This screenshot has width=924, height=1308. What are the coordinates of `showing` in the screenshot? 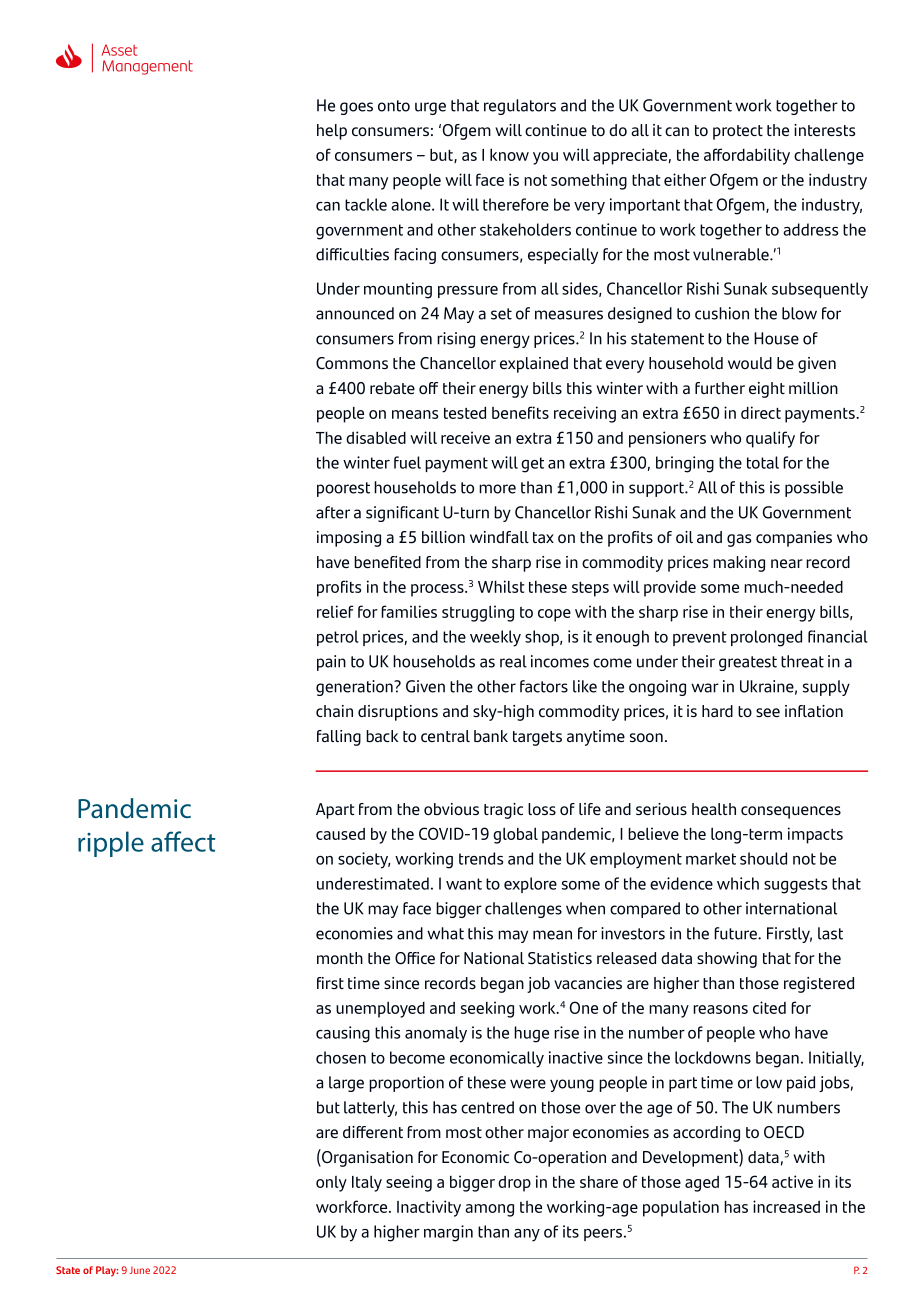 It's located at (727, 960).
